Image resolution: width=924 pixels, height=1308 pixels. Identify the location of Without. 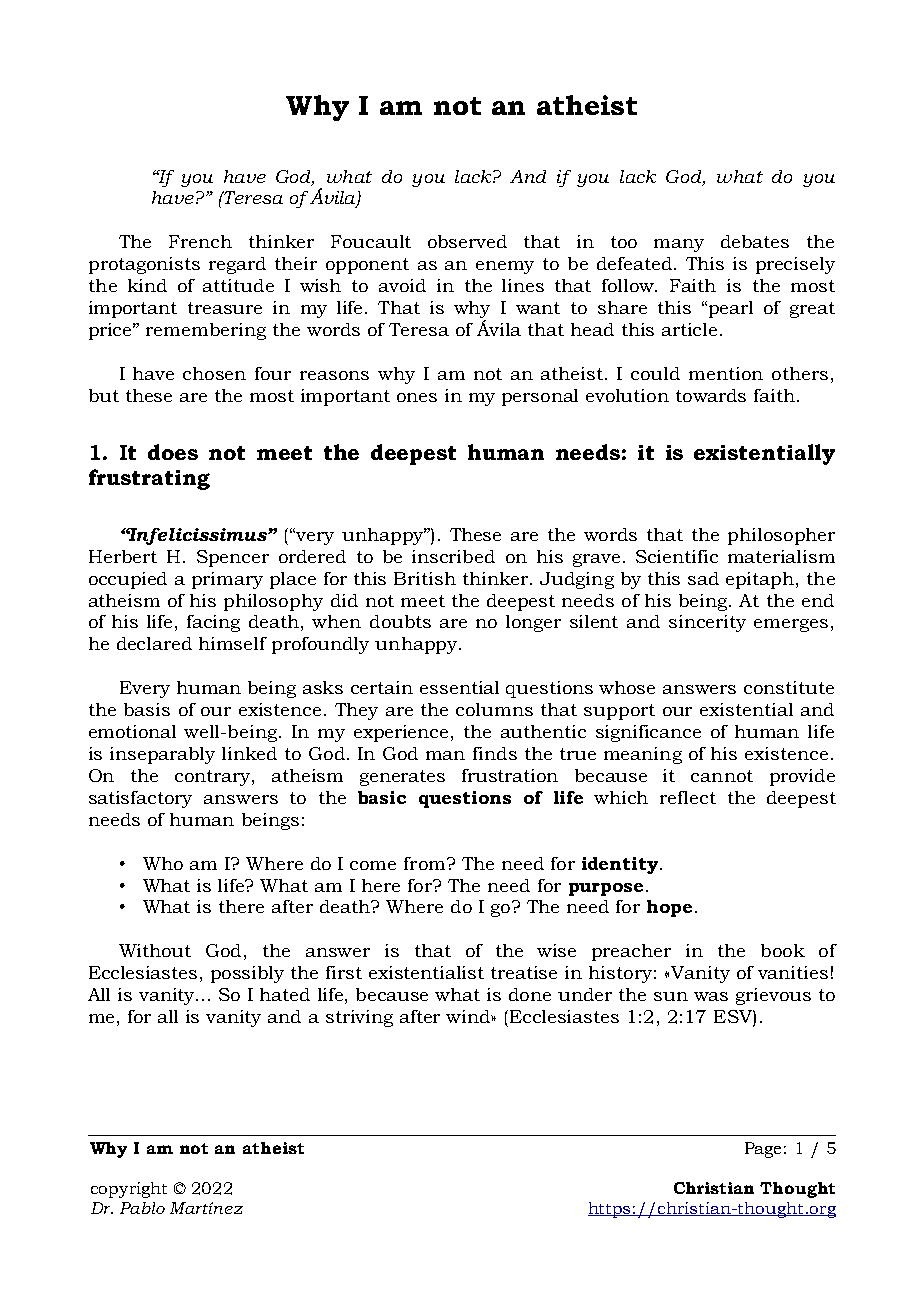
(155, 950).
